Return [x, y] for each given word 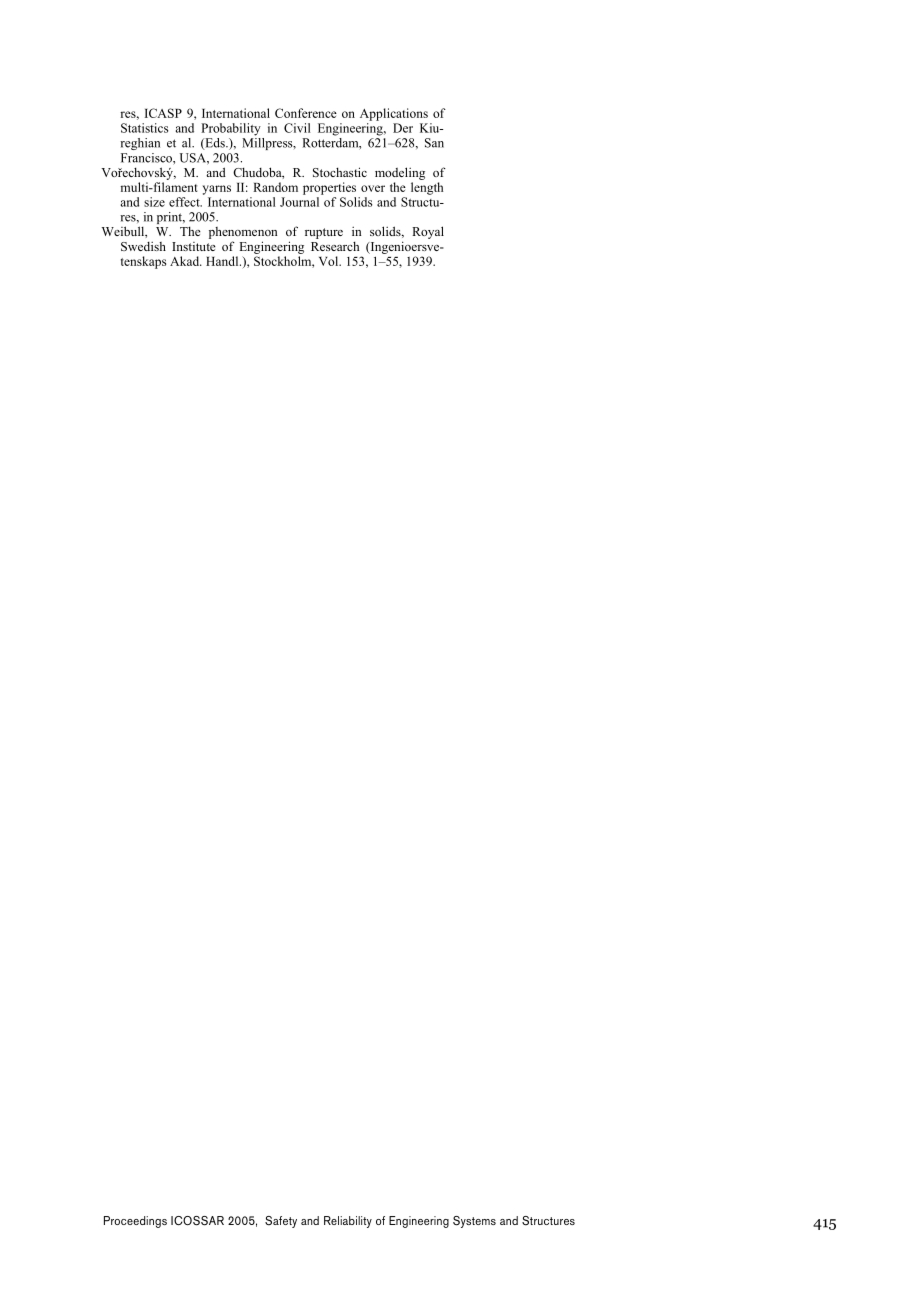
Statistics [144, 128]
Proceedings [135, 1222]
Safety [281, 1222]
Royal [428, 232]
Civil [297, 128]
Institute [194, 246]
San [434, 143]
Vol [330, 261]
